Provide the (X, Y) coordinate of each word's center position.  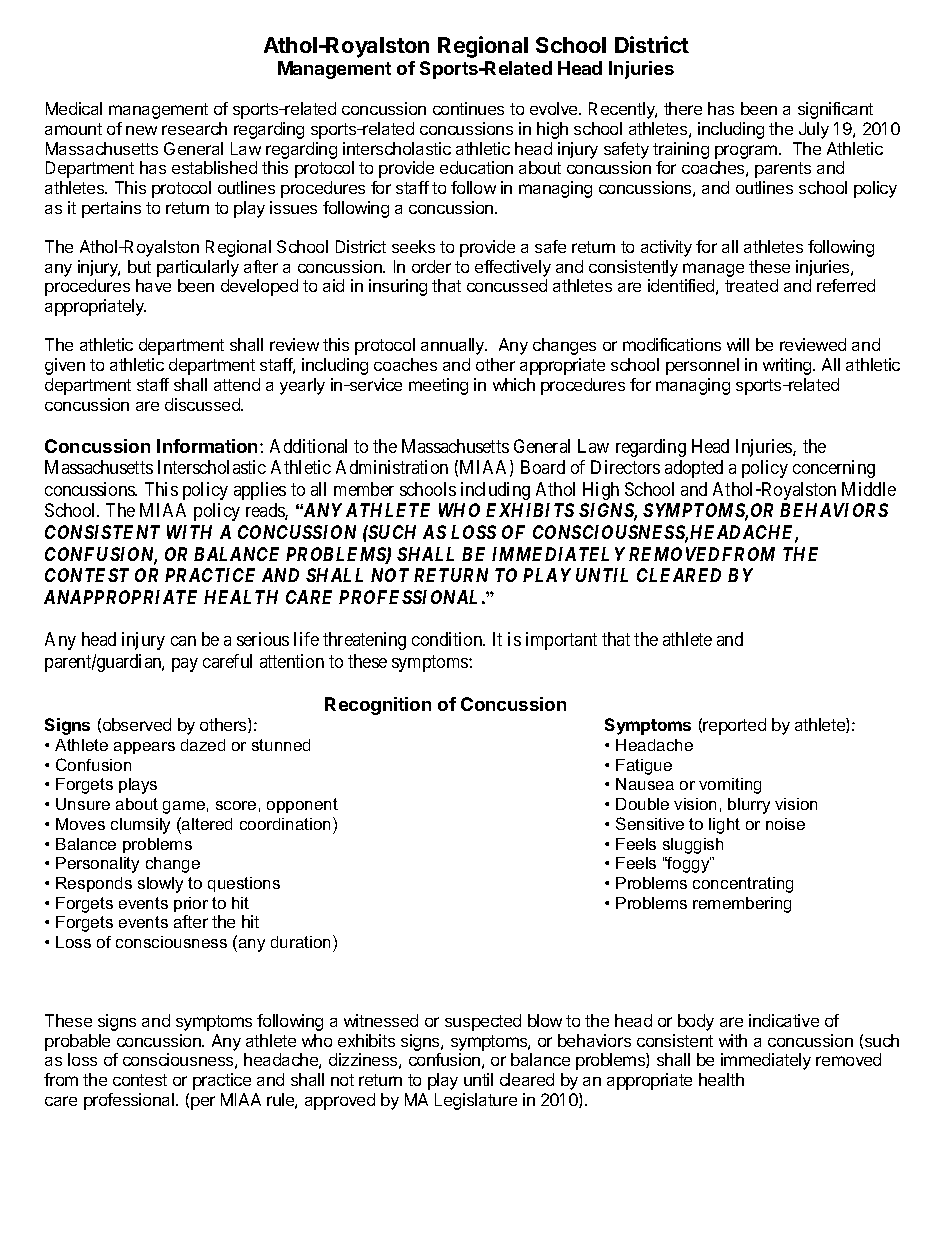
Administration (392, 467)
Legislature (476, 1101)
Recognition (378, 706)
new (141, 130)
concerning (834, 469)
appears (144, 748)
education (476, 167)
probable (77, 1042)
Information (209, 446)
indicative (784, 1020)
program (747, 152)
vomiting (730, 786)
